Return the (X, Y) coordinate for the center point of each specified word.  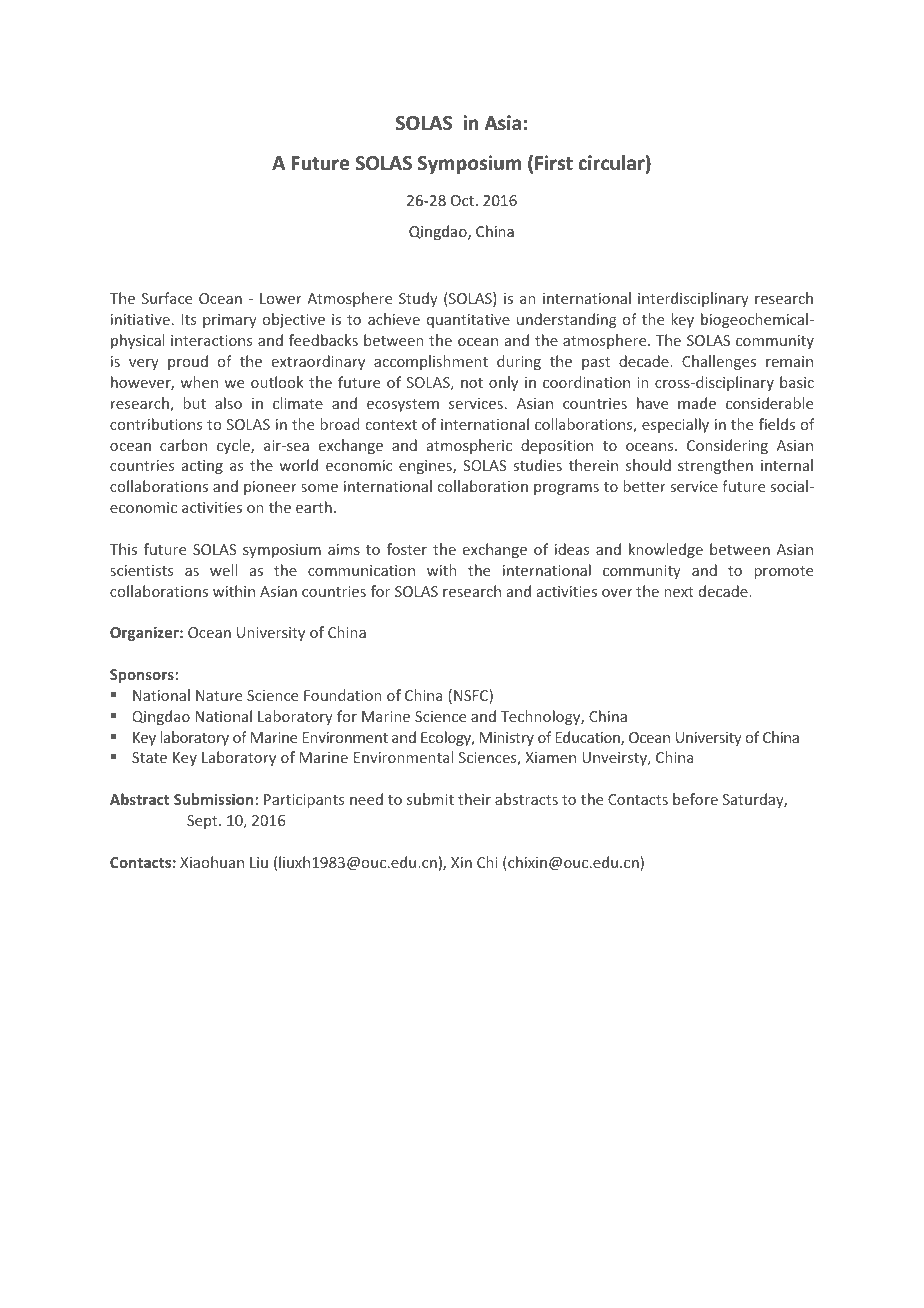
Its (188, 319)
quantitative (468, 321)
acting (202, 467)
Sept (203, 822)
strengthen (715, 466)
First (554, 163)
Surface (167, 298)
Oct (462, 200)
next (679, 592)
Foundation (343, 695)
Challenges (719, 362)
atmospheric (469, 446)
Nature (219, 695)
